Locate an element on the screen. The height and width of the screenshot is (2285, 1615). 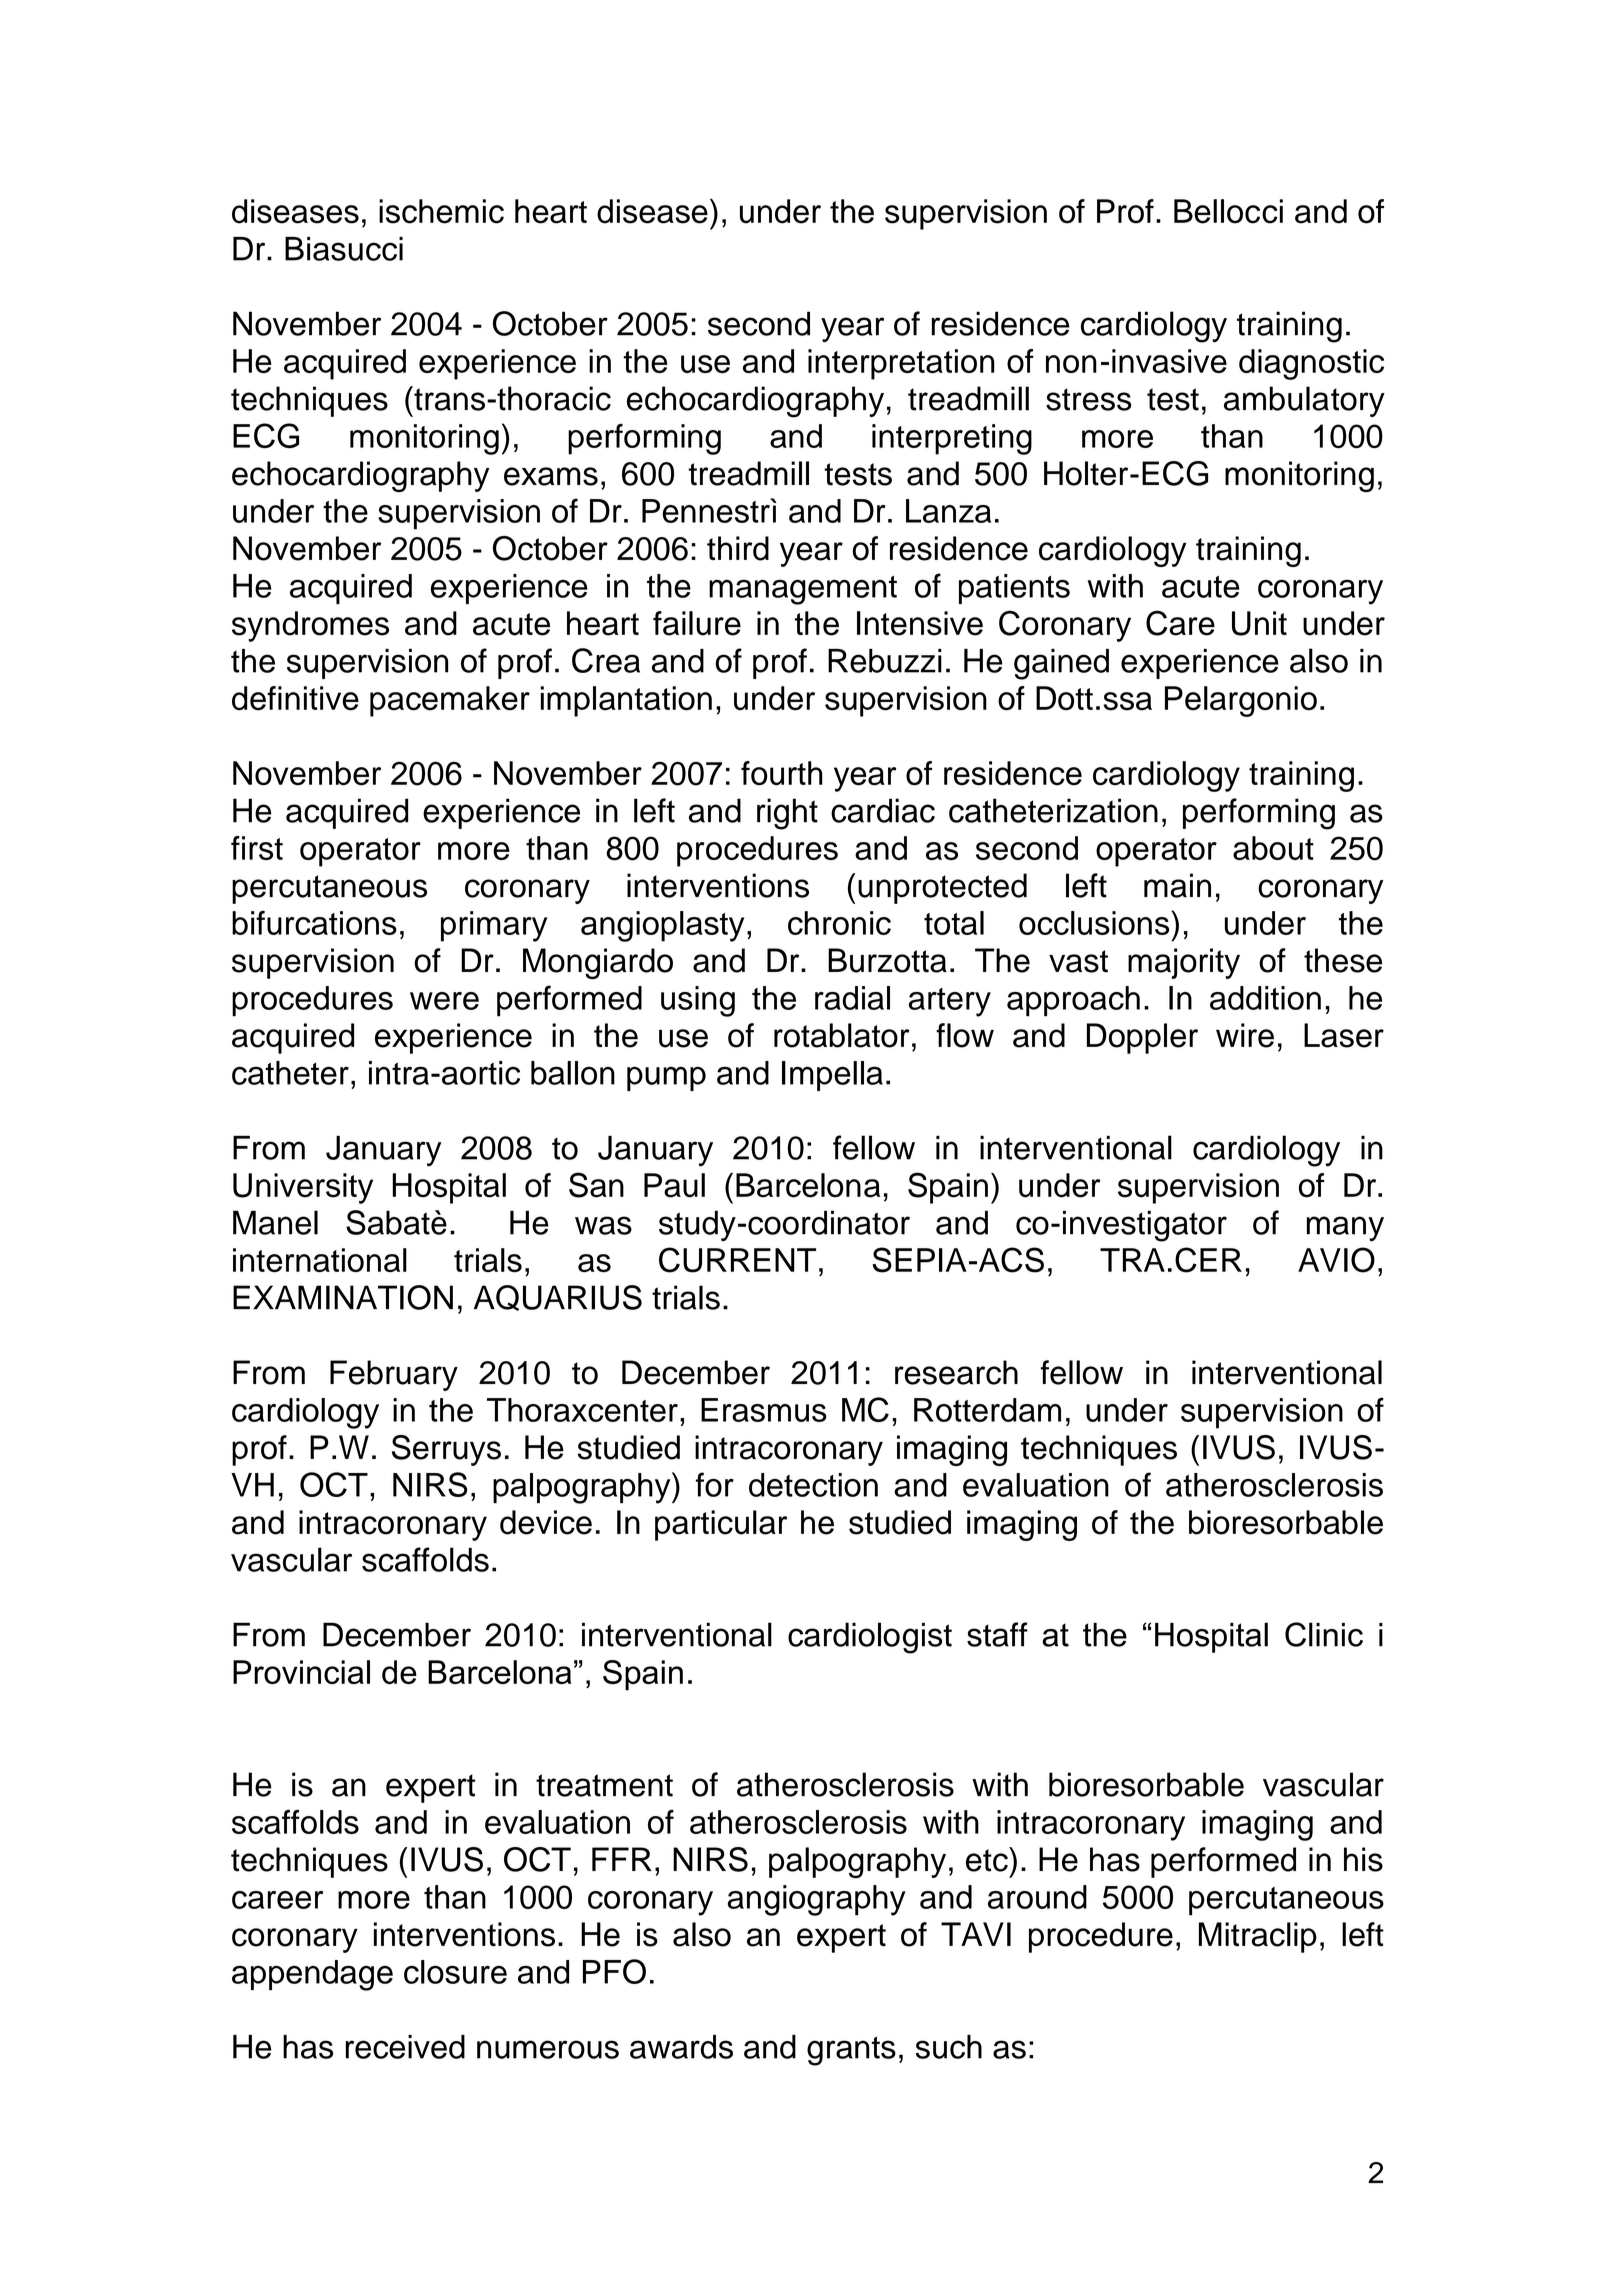
Paul is located at coordinates (674, 1185).
